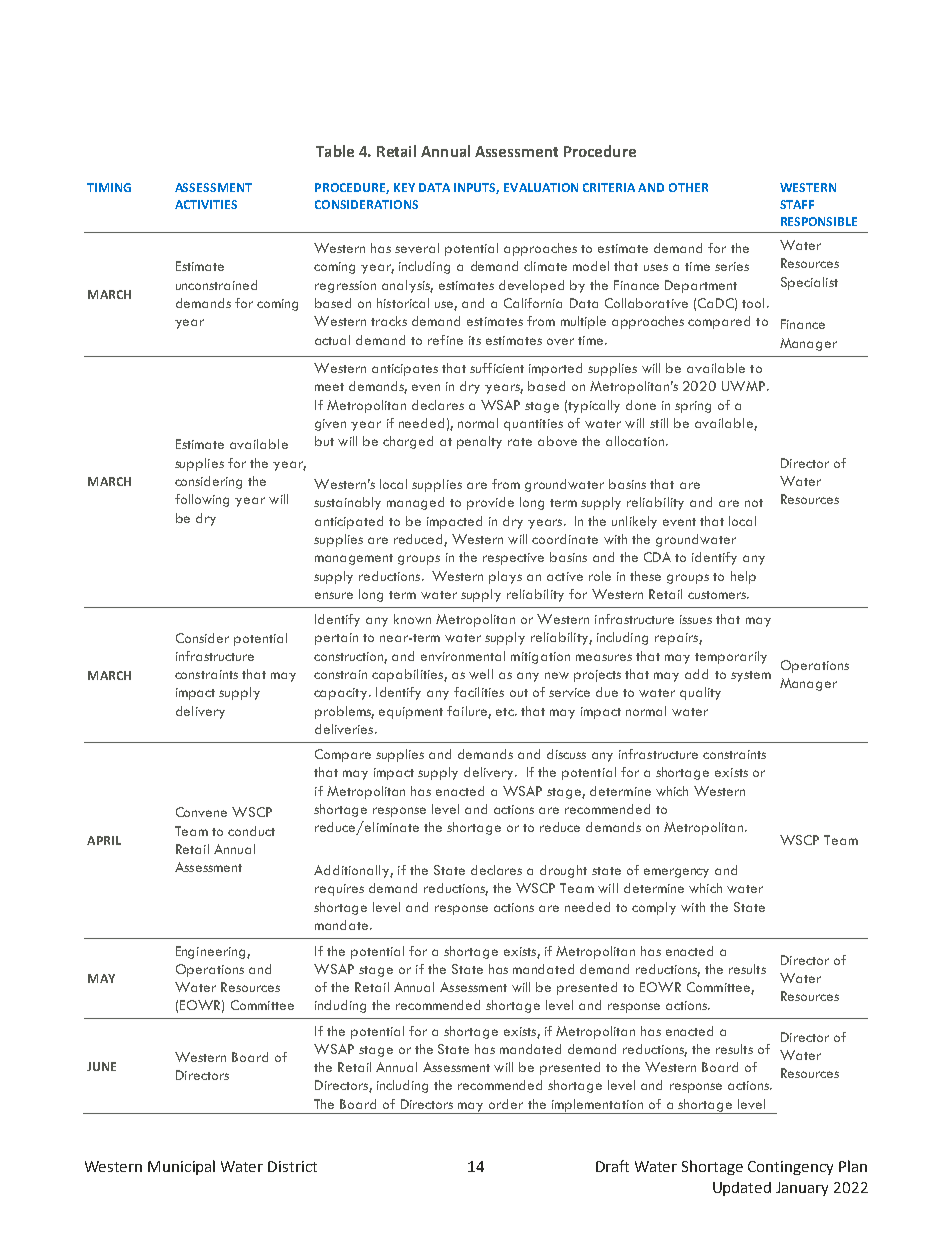 The height and width of the document is (1233, 952). What do you see at coordinates (506, 1104) in the document?
I see `order` at bounding box center [506, 1104].
